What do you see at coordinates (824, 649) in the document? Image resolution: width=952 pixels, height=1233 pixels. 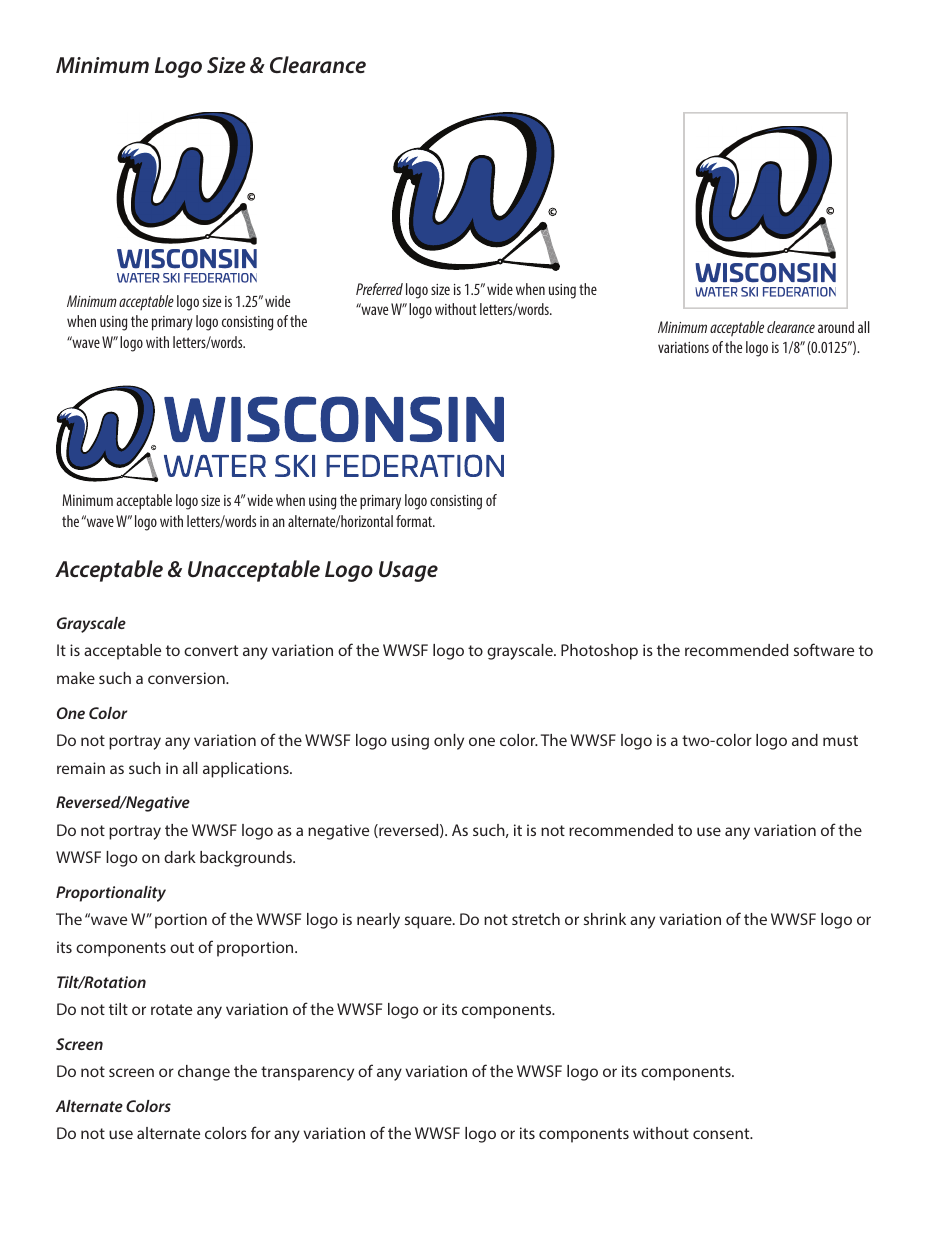 I see `software` at bounding box center [824, 649].
